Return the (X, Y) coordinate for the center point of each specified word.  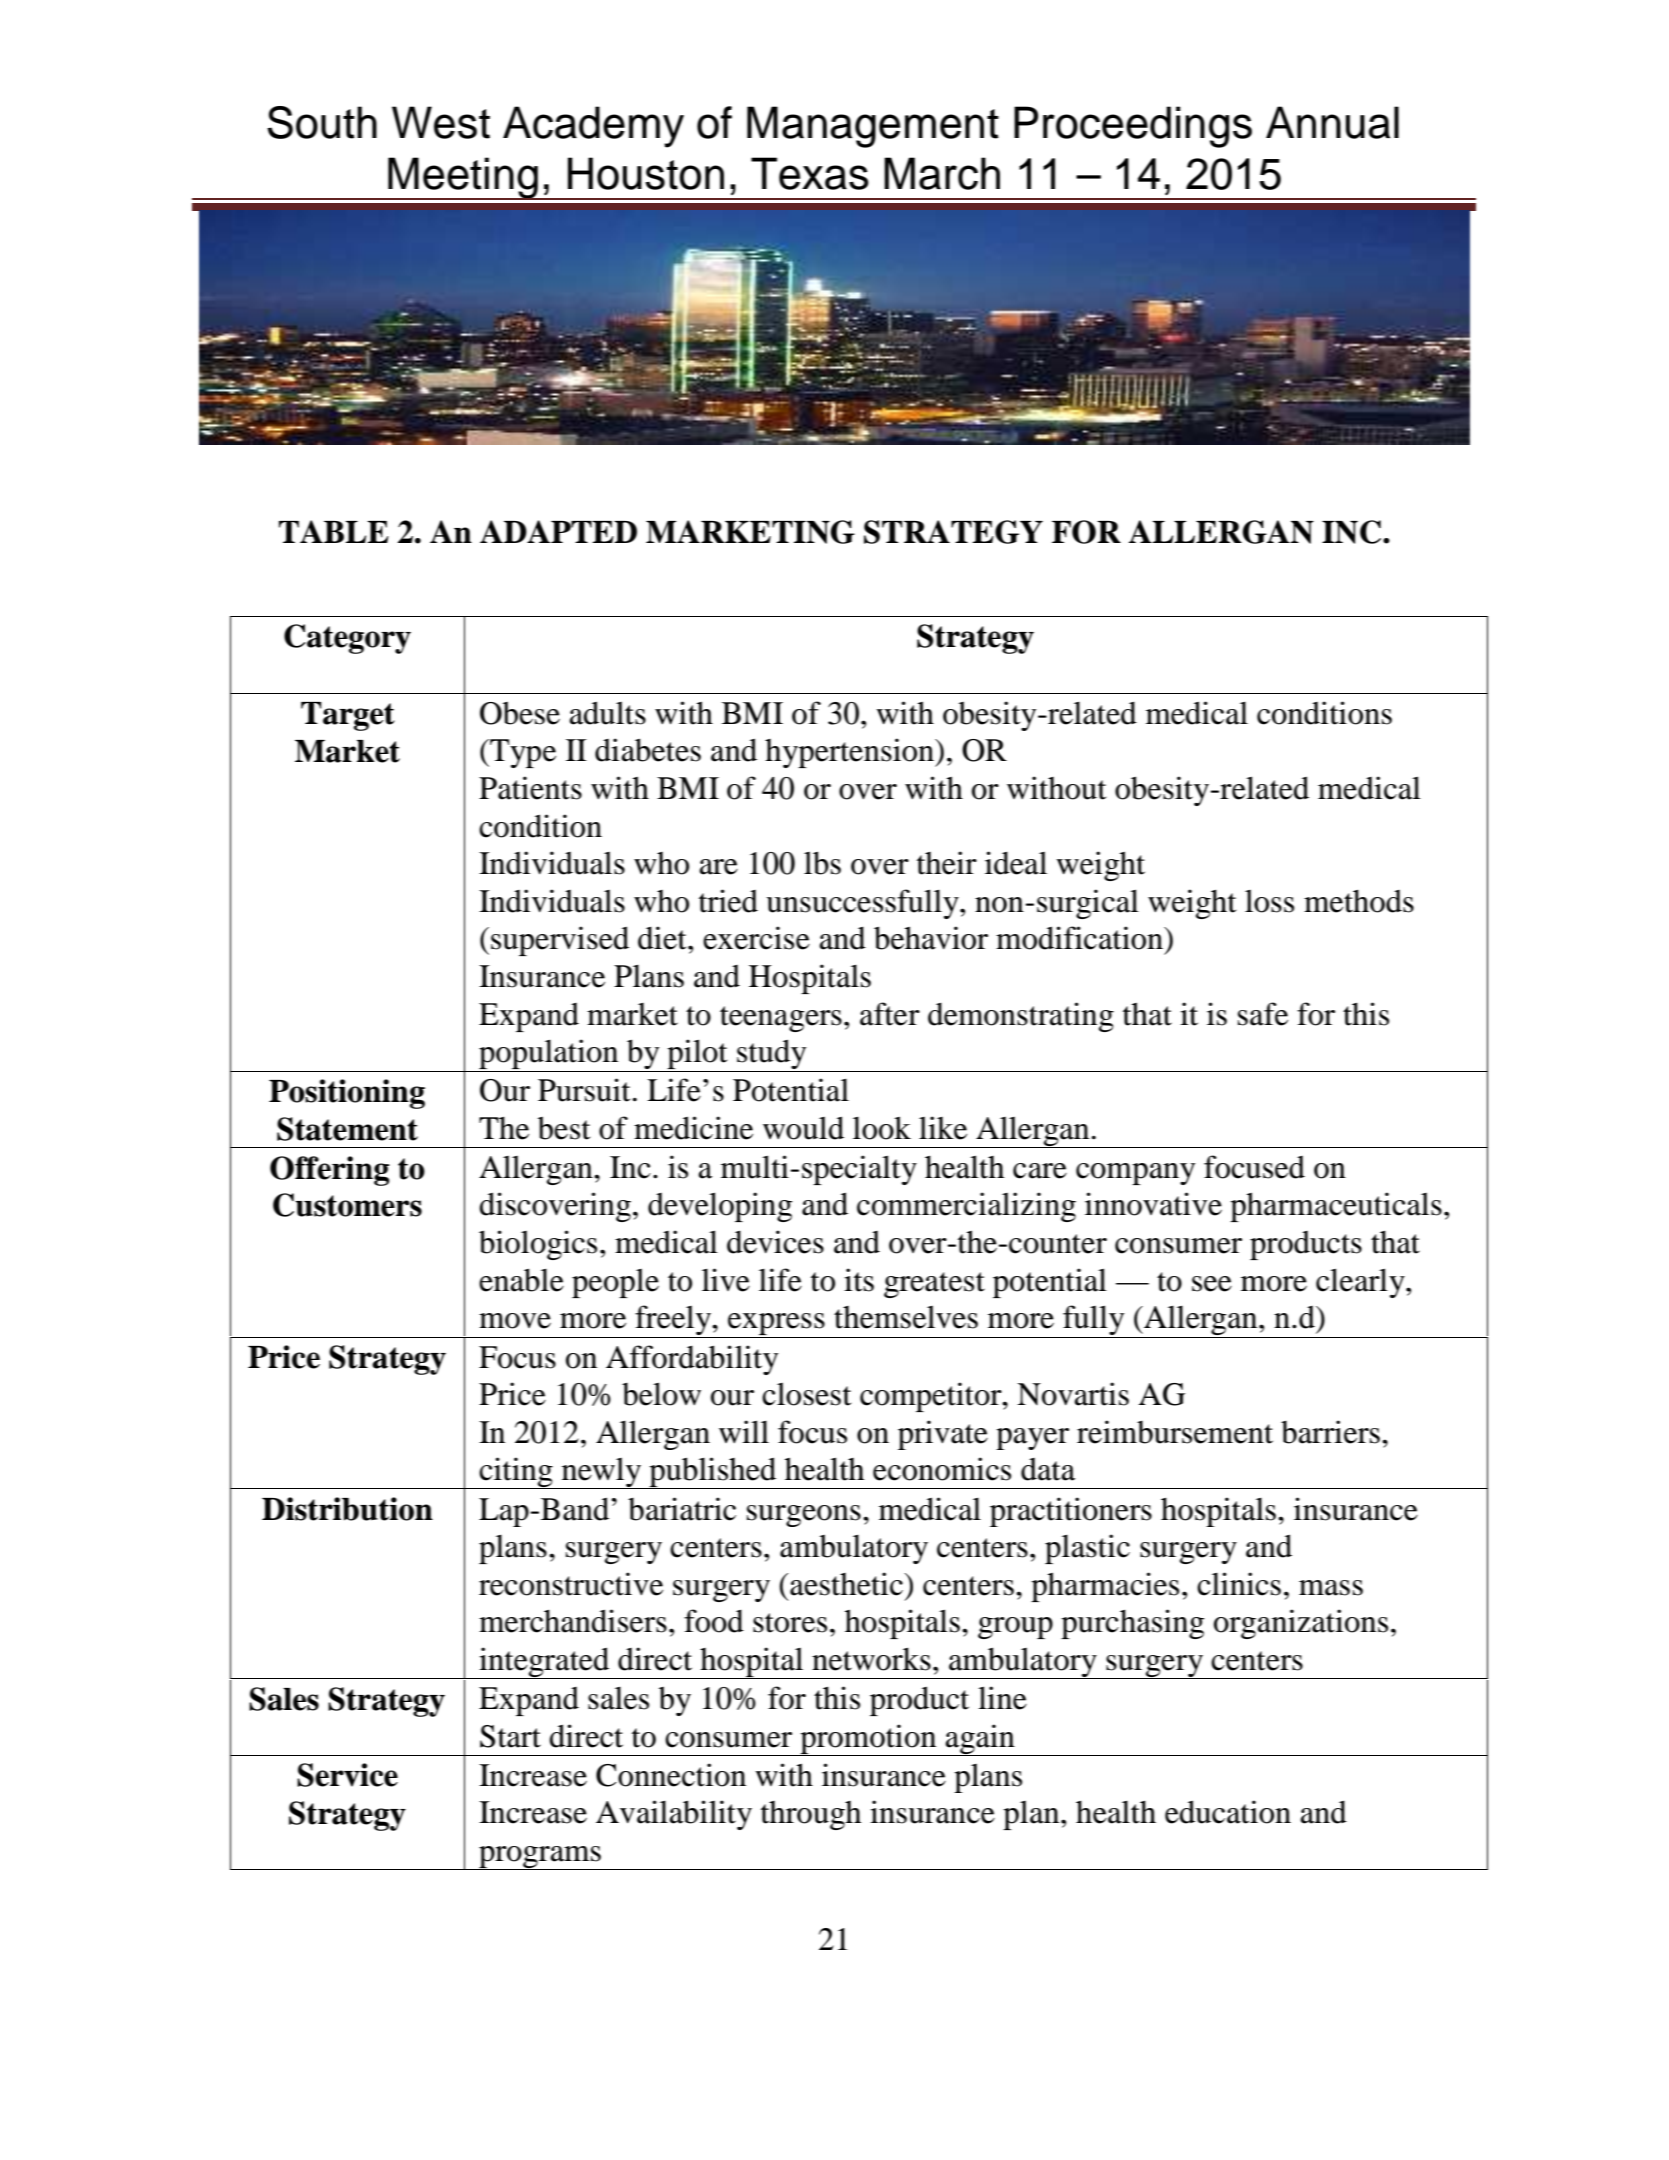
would (803, 1128)
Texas (810, 173)
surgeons (804, 1516)
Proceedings (1133, 127)
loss (1269, 901)
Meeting (463, 178)
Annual (1332, 122)
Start (510, 1736)
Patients (530, 788)
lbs (822, 863)
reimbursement (1175, 1432)
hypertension (851, 753)
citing (516, 1473)
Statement (347, 1129)
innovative (1153, 1204)
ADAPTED (558, 531)
